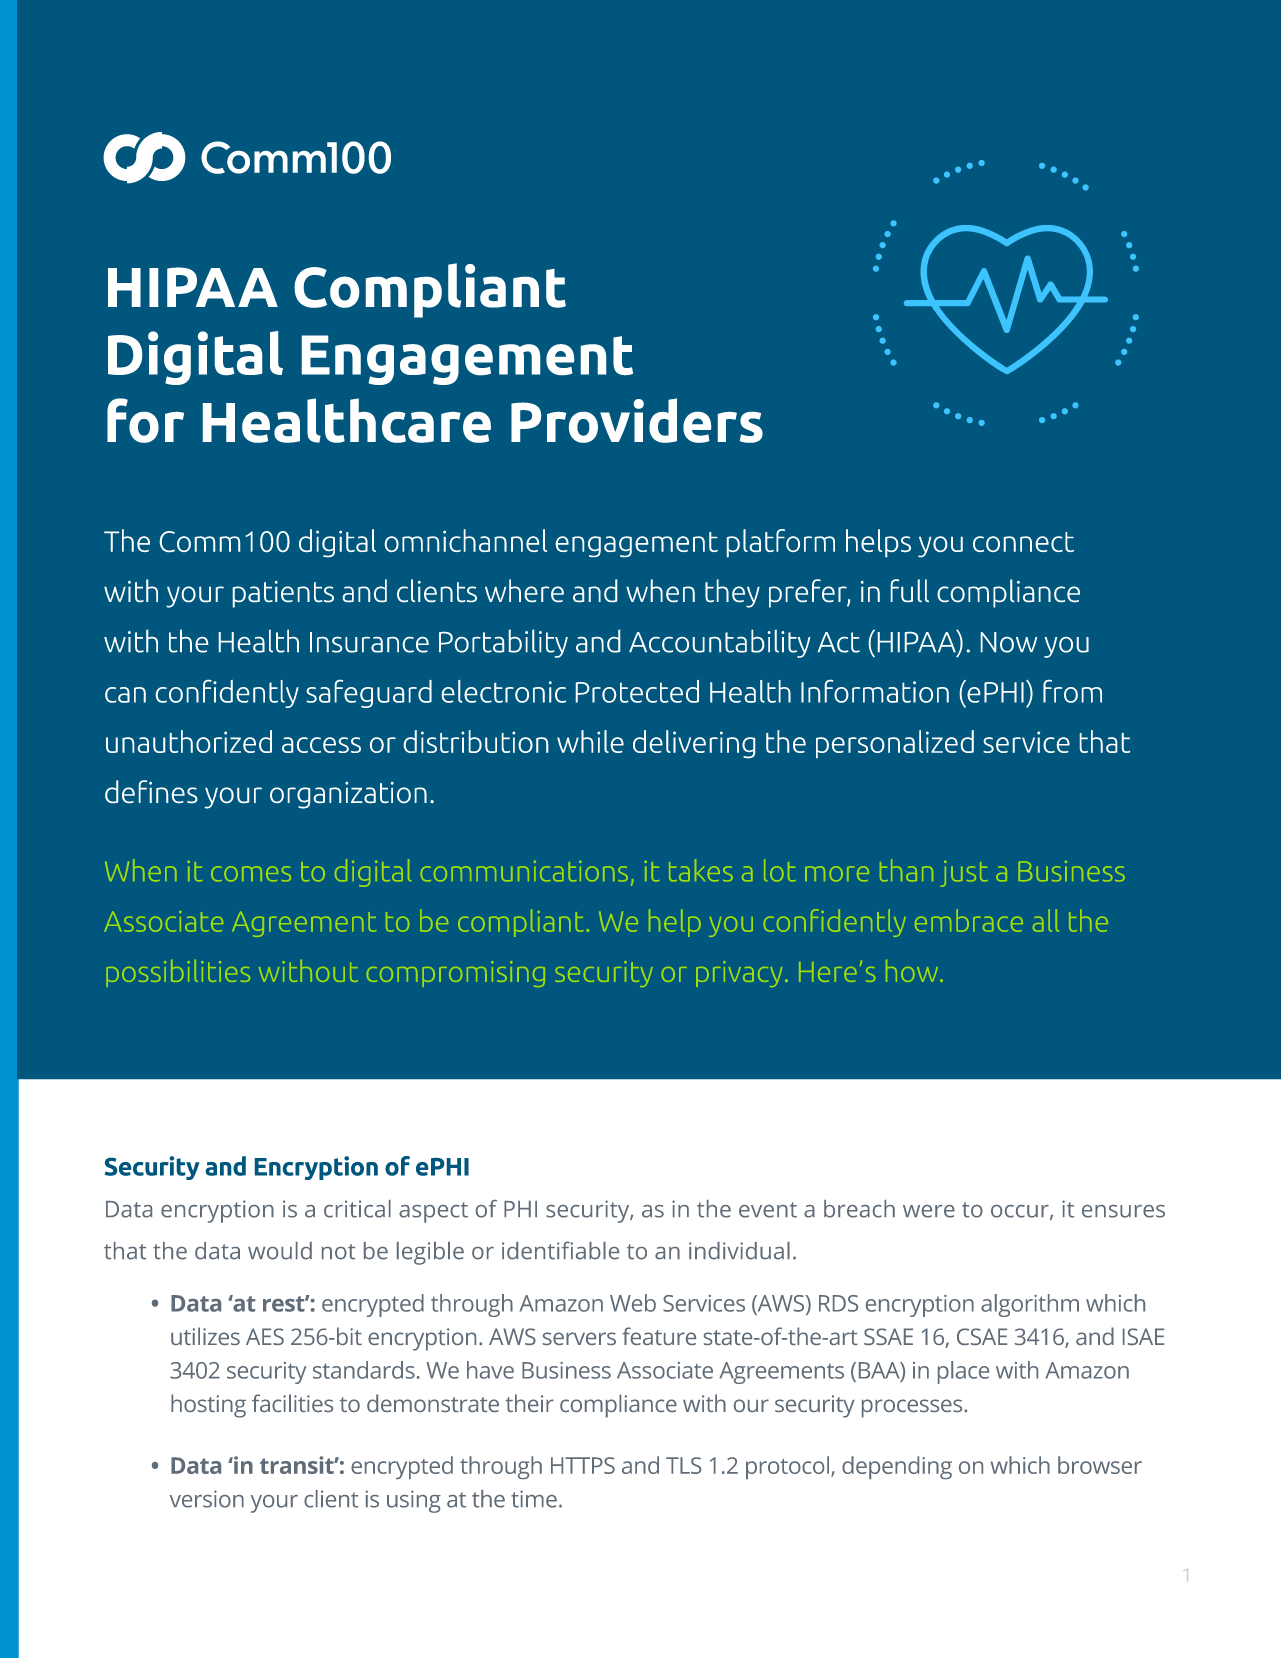  What do you see at coordinates (207, 1499) in the screenshot?
I see `version` at bounding box center [207, 1499].
